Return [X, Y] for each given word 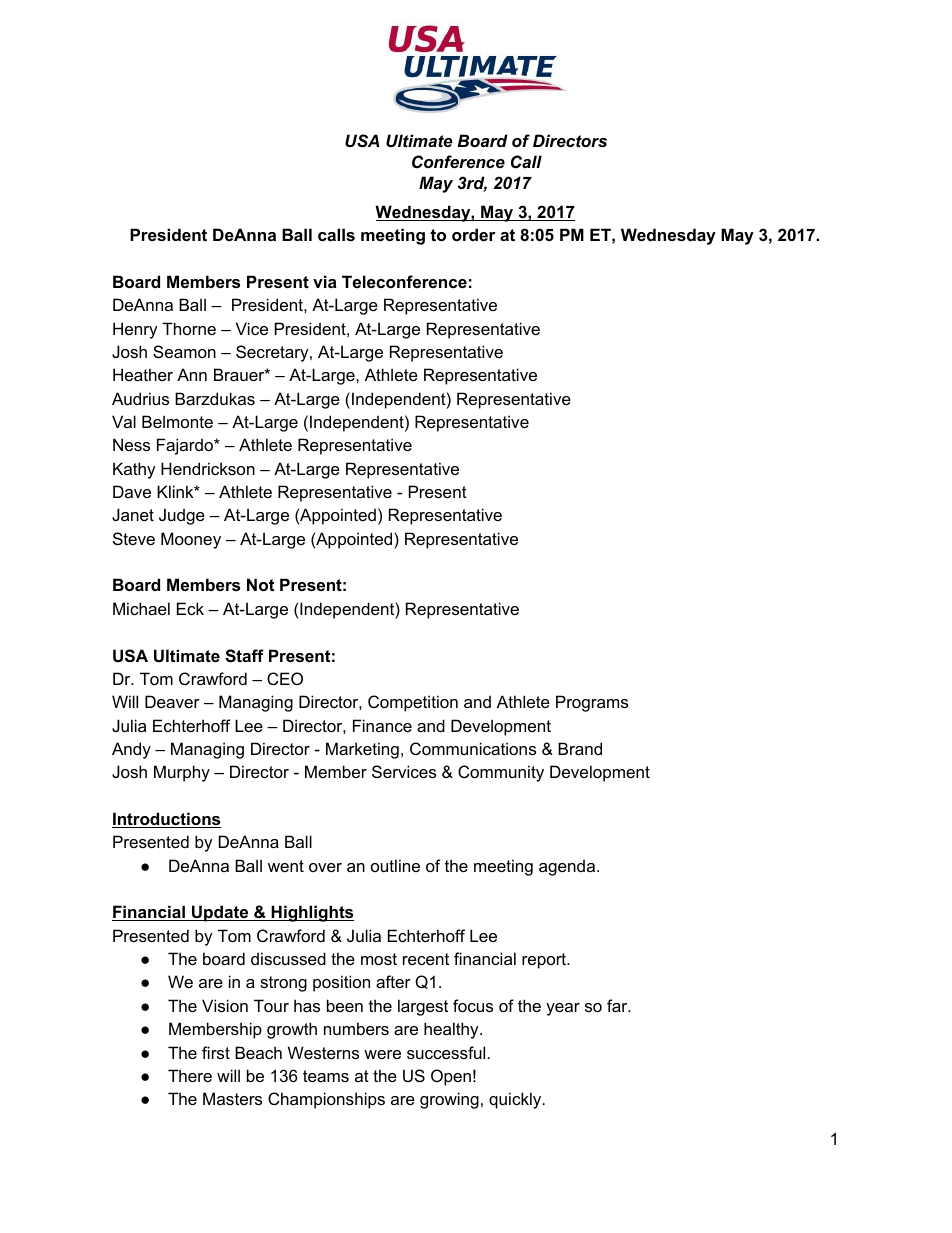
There [190, 1075]
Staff [244, 656]
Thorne [189, 328]
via [325, 281]
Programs [592, 703]
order [474, 234]
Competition [413, 703]
